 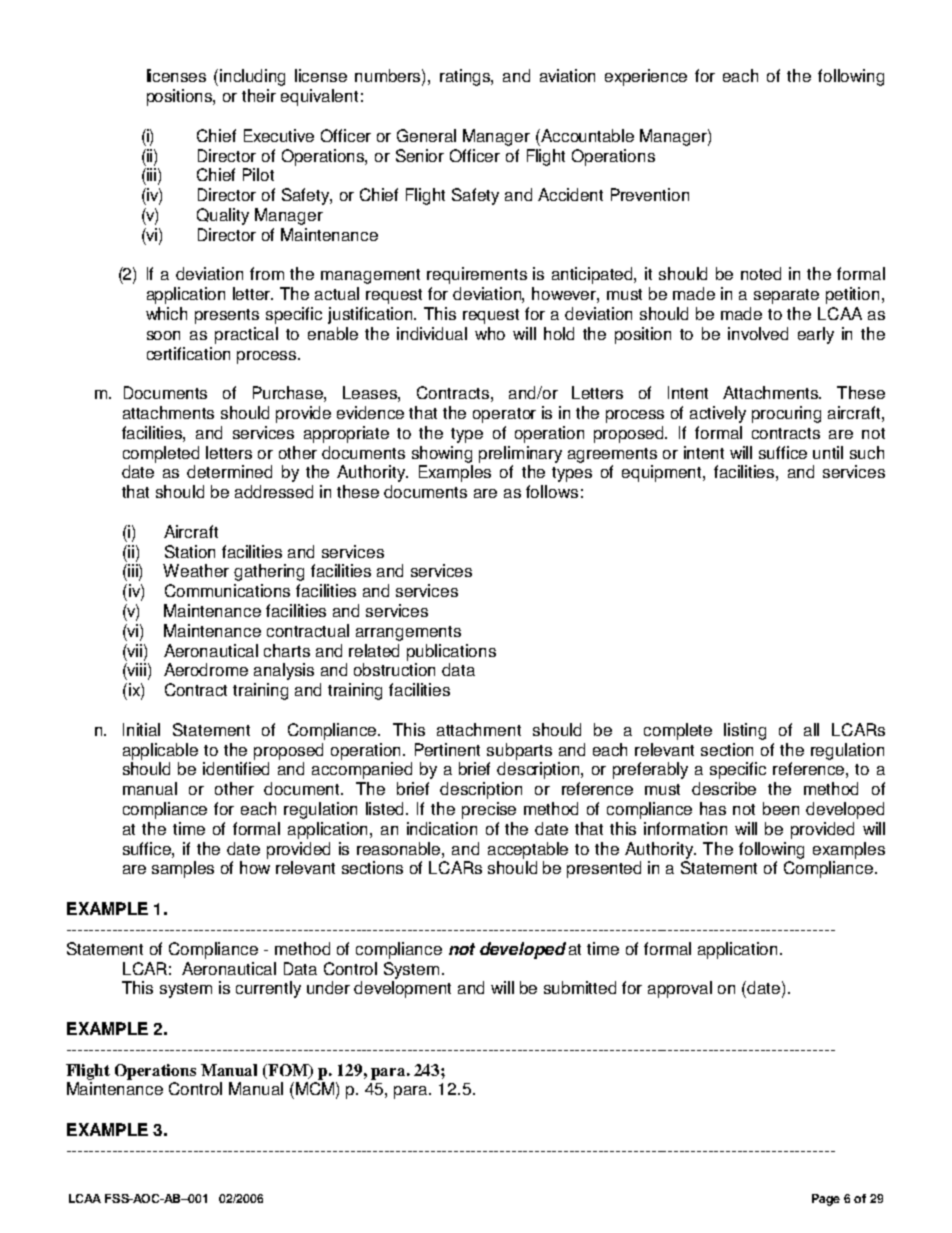 I want to click on samples, so click(x=183, y=869).
